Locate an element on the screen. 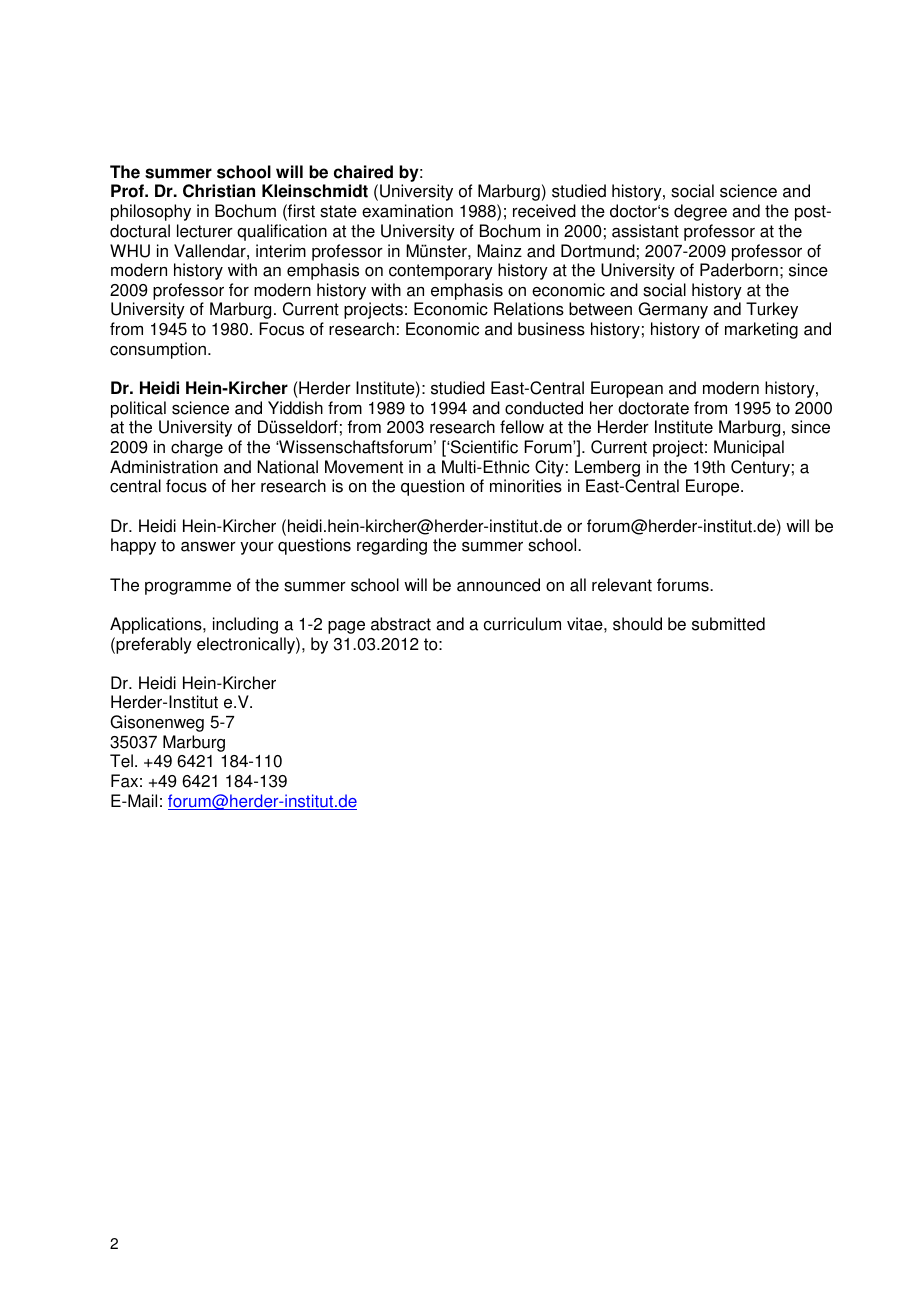 This screenshot has width=924, height=1308. Tel is located at coordinates (121, 761).
